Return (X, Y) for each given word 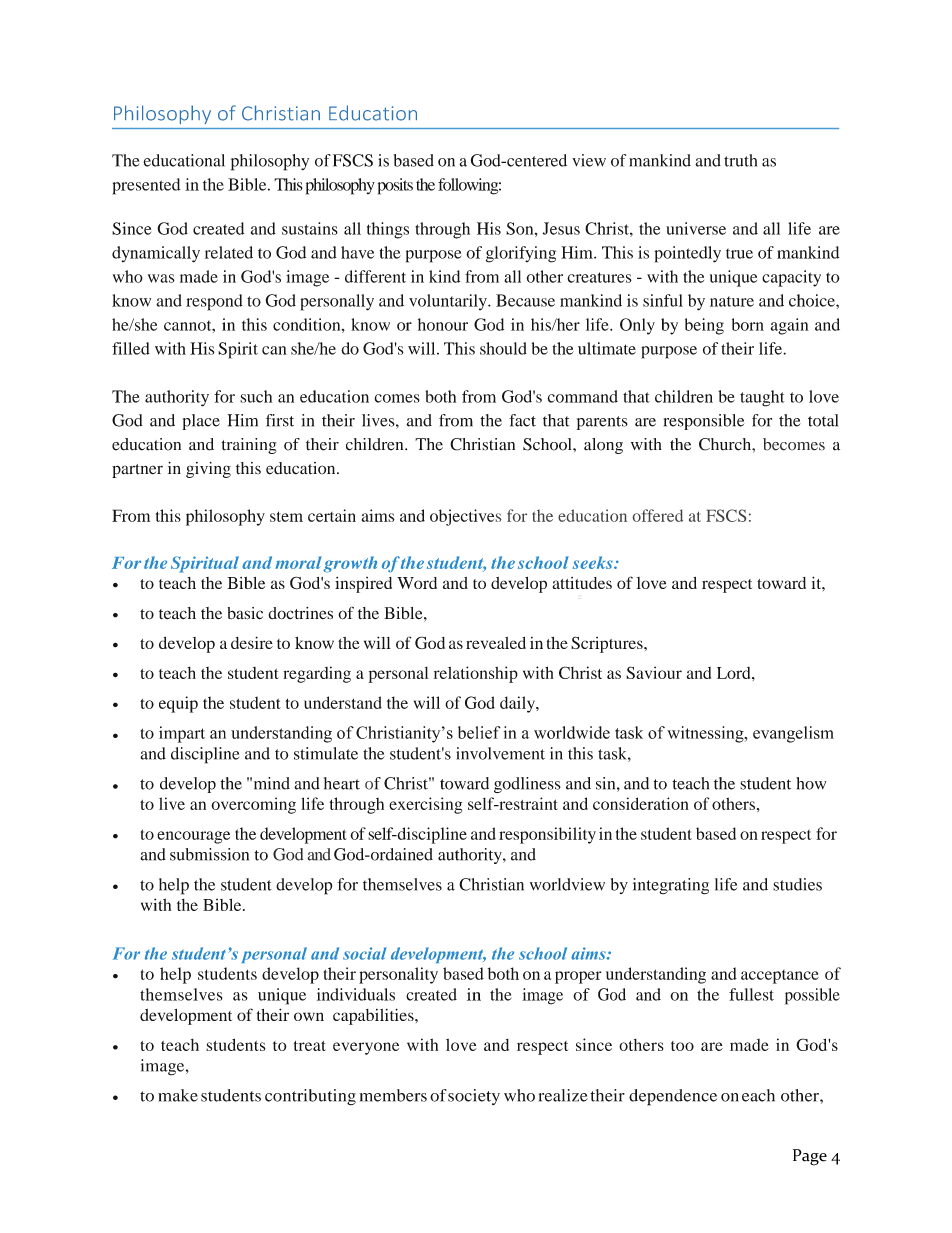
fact (522, 420)
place (201, 422)
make (178, 1095)
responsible (704, 422)
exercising (425, 805)
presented (146, 186)
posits (395, 186)
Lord (735, 673)
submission (209, 854)
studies (797, 884)
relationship (476, 674)
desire (252, 642)
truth (740, 160)
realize (563, 1095)
